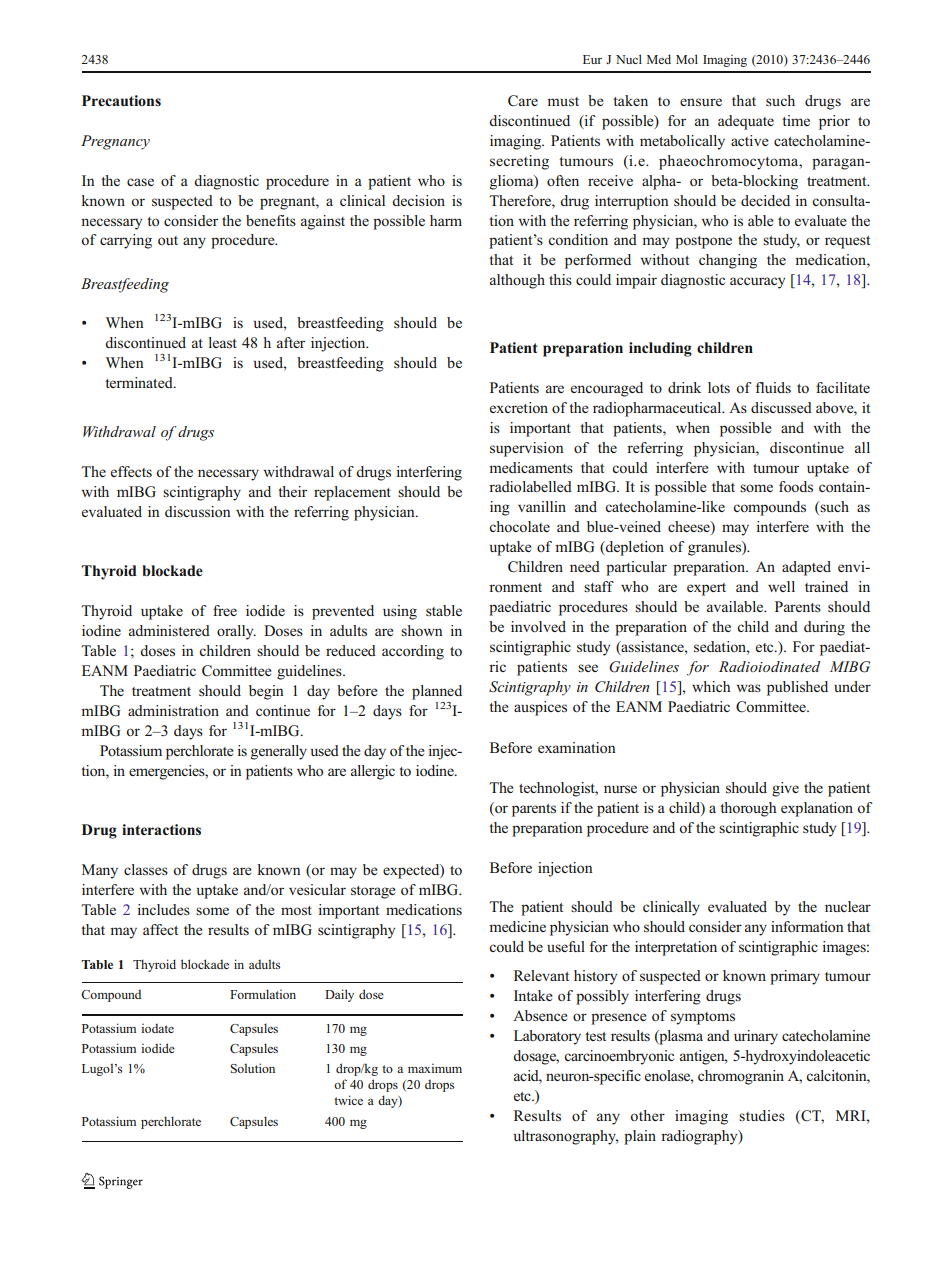 The width and height of the screenshot is (952, 1265). What do you see at coordinates (773, 387) in the screenshot?
I see `fluids` at bounding box center [773, 387].
